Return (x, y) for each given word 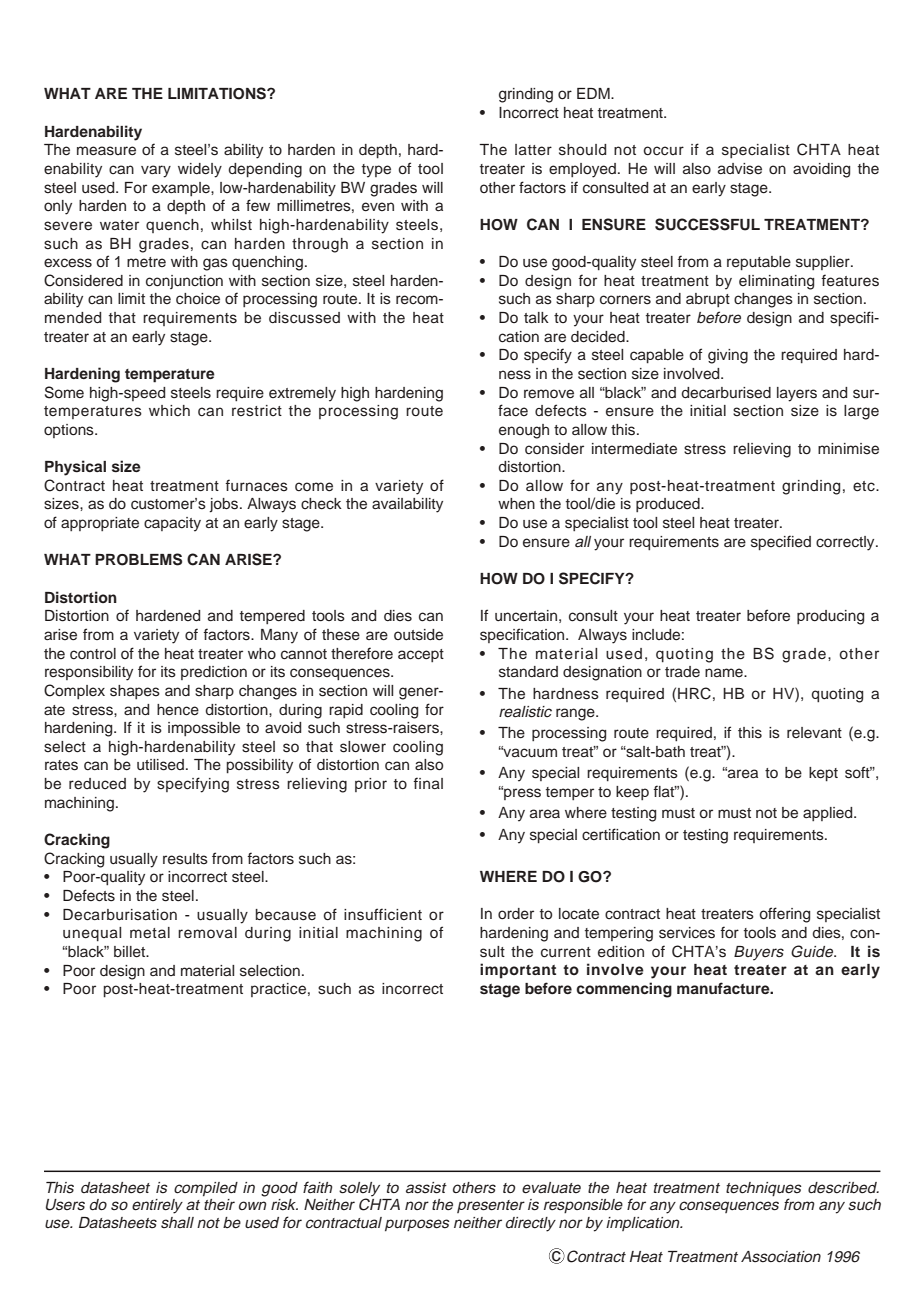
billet (131, 952)
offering (784, 915)
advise (740, 169)
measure (106, 151)
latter (533, 150)
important (518, 971)
